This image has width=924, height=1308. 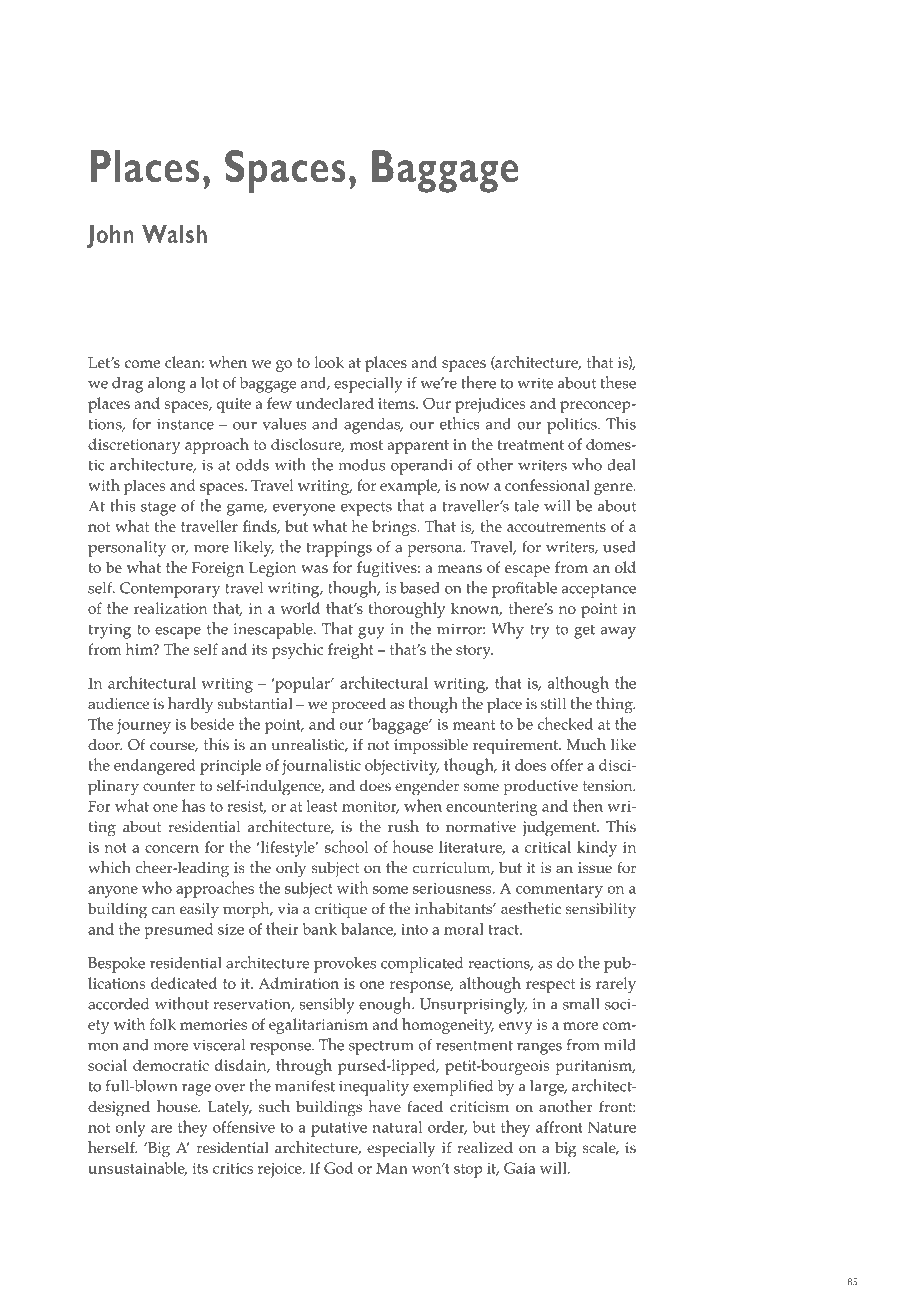 What do you see at coordinates (190, 705) in the image?
I see `hardly` at bounding box center [190, 705].
